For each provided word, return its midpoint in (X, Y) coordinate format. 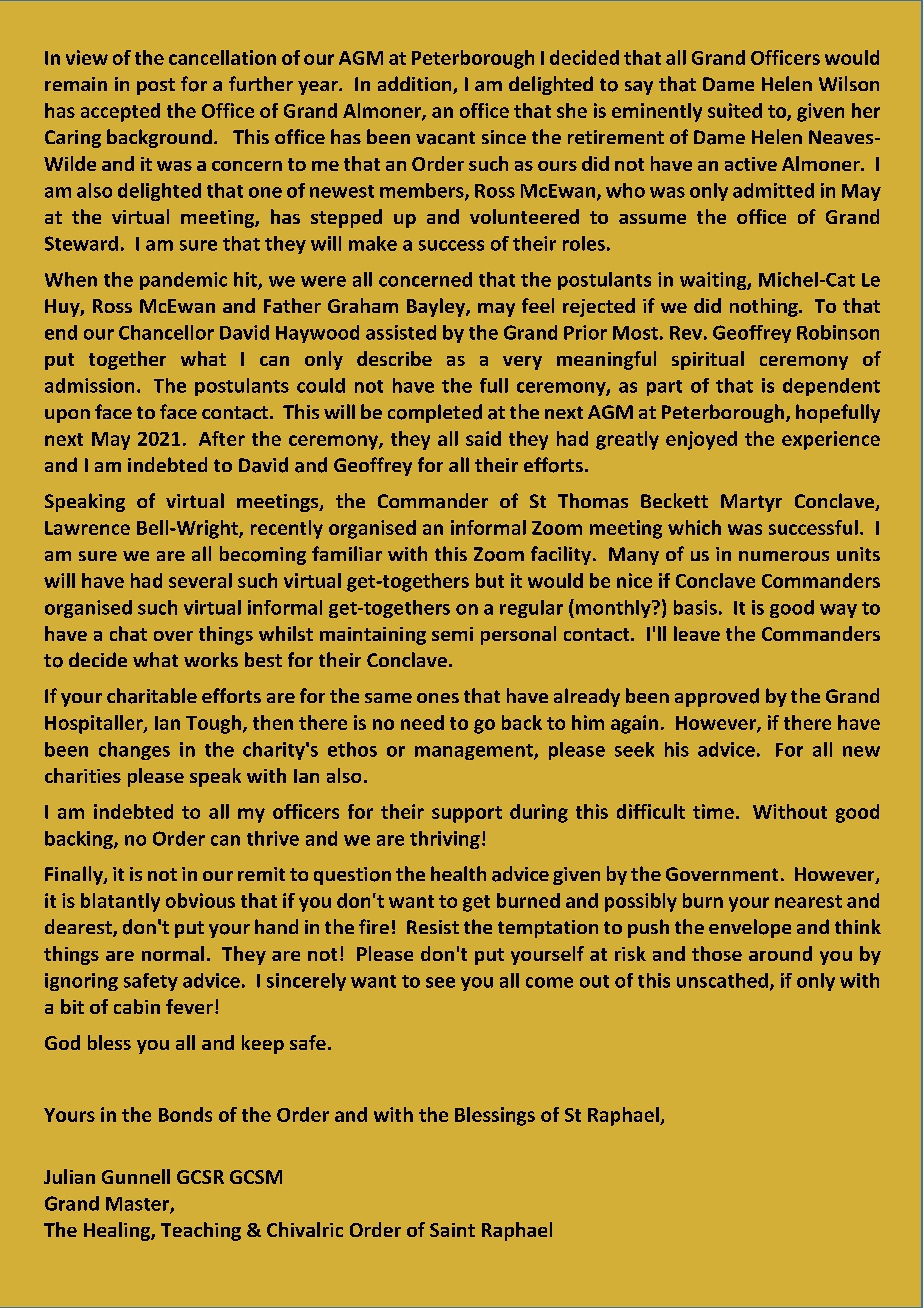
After (222, 438)
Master (138, 1205)
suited (735, 110)
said (483, 438)
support (467, 814)
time (713, 811)
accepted (120, 112)
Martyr (751, 503)
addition (416, 85)
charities (83, 775)
